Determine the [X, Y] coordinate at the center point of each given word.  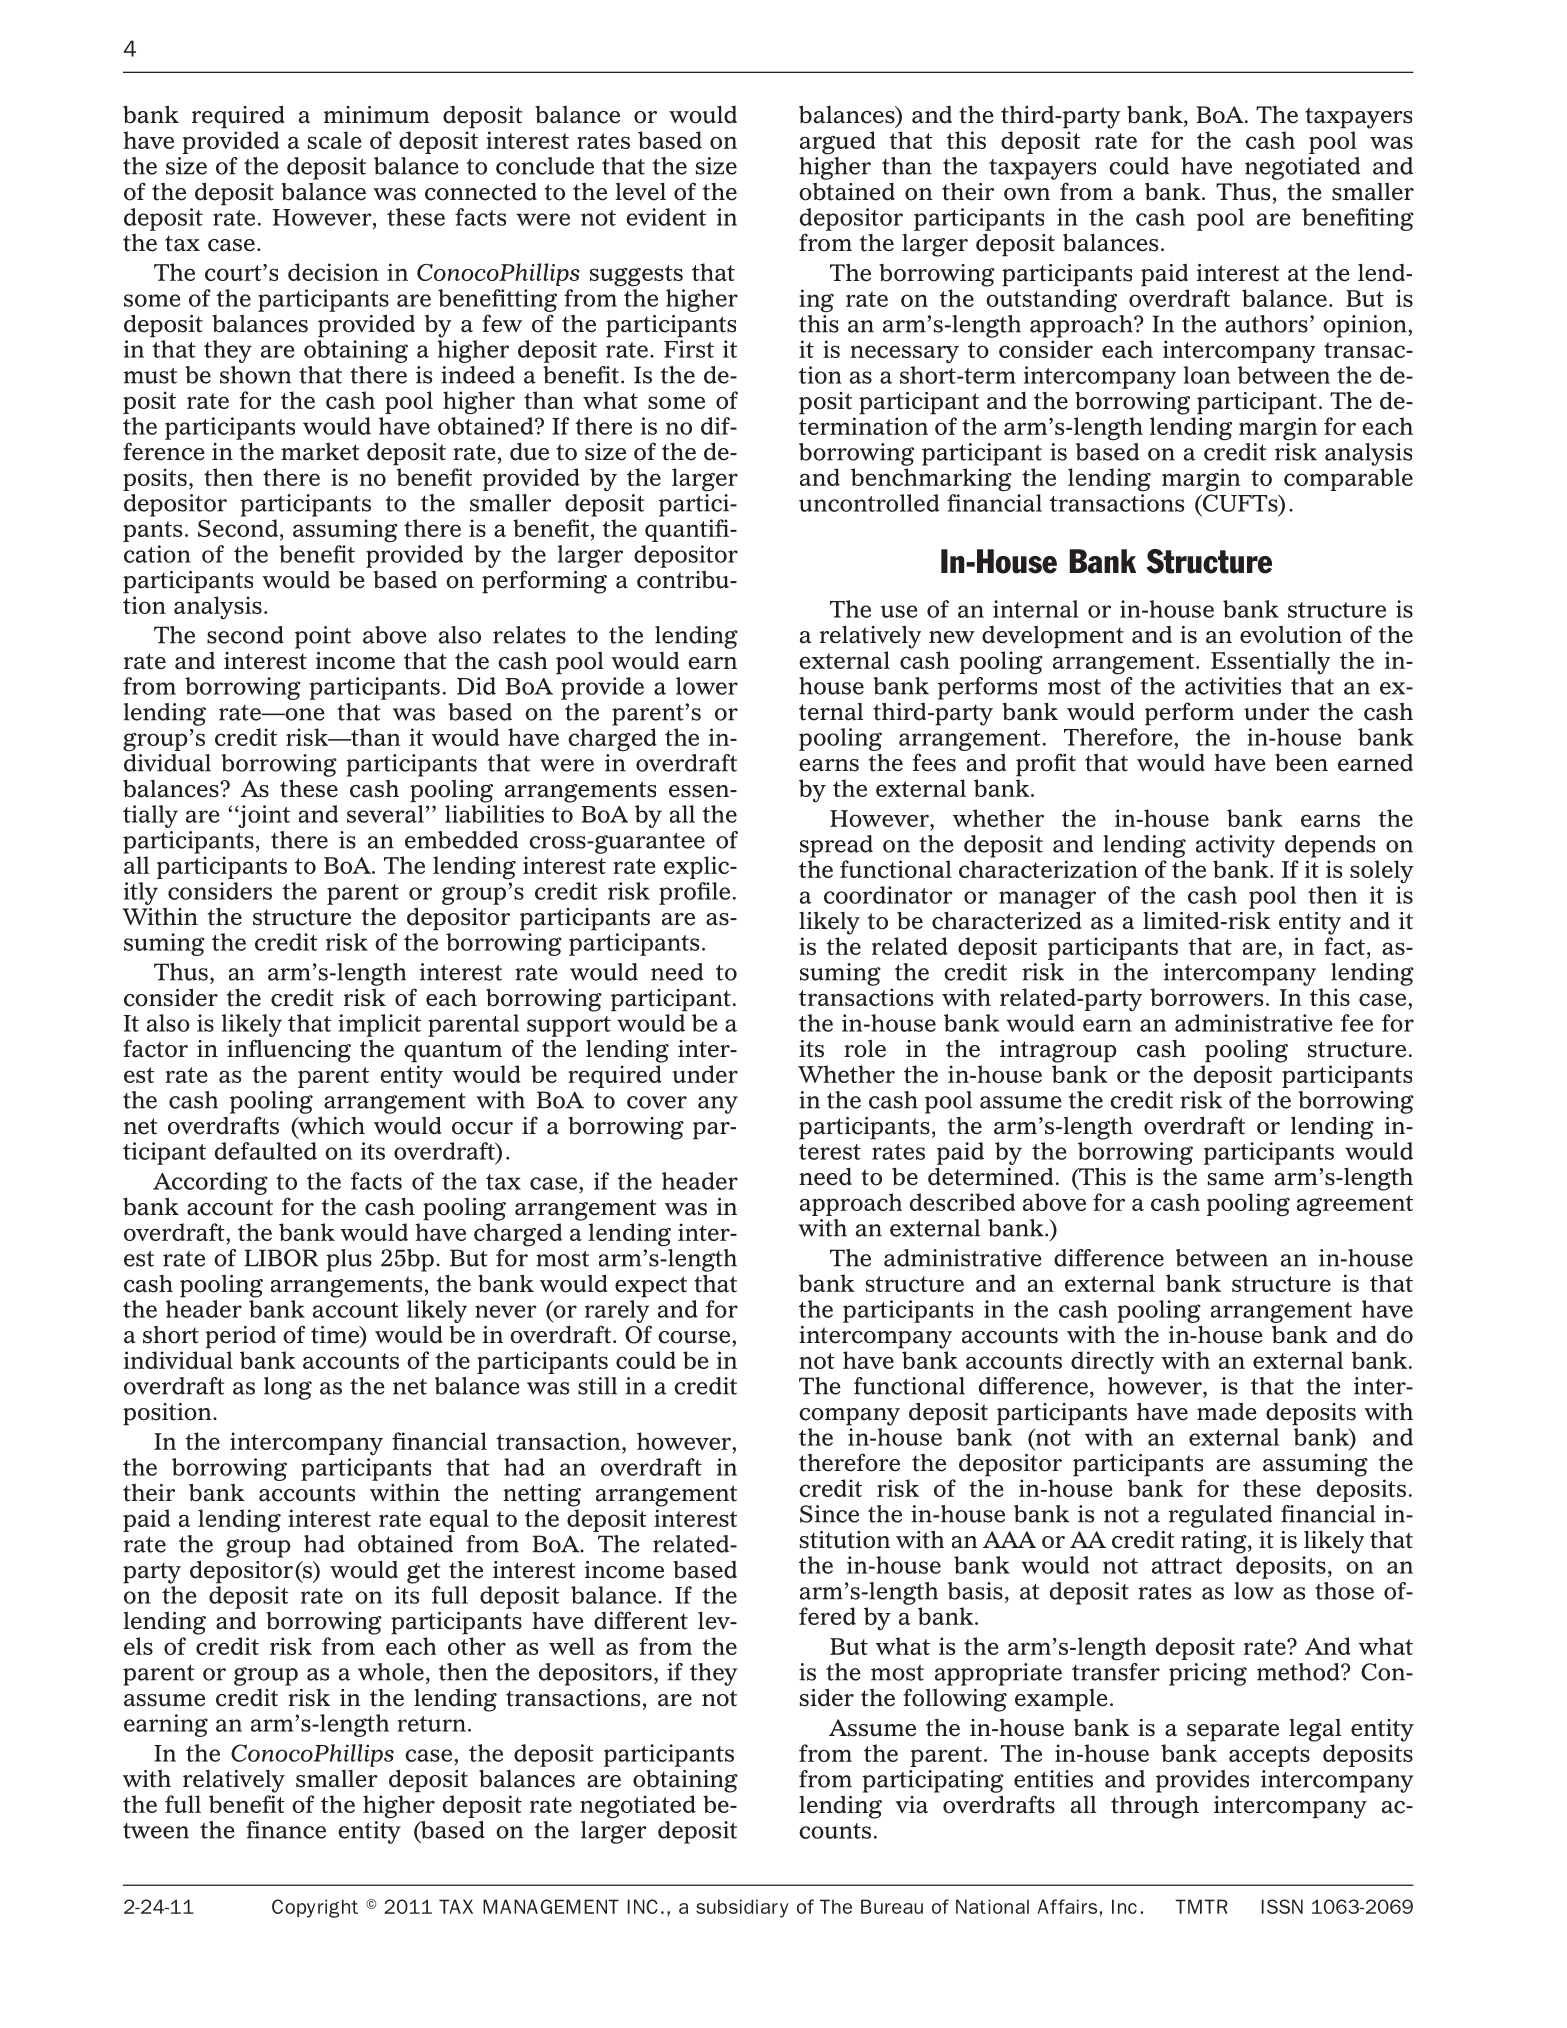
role [865, 1048]
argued [838, 143]
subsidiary [742, 1908]
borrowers [1206, 997]
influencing [289, 1051]
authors [1266, 324]
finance [286, 1830]
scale [335, 140]
